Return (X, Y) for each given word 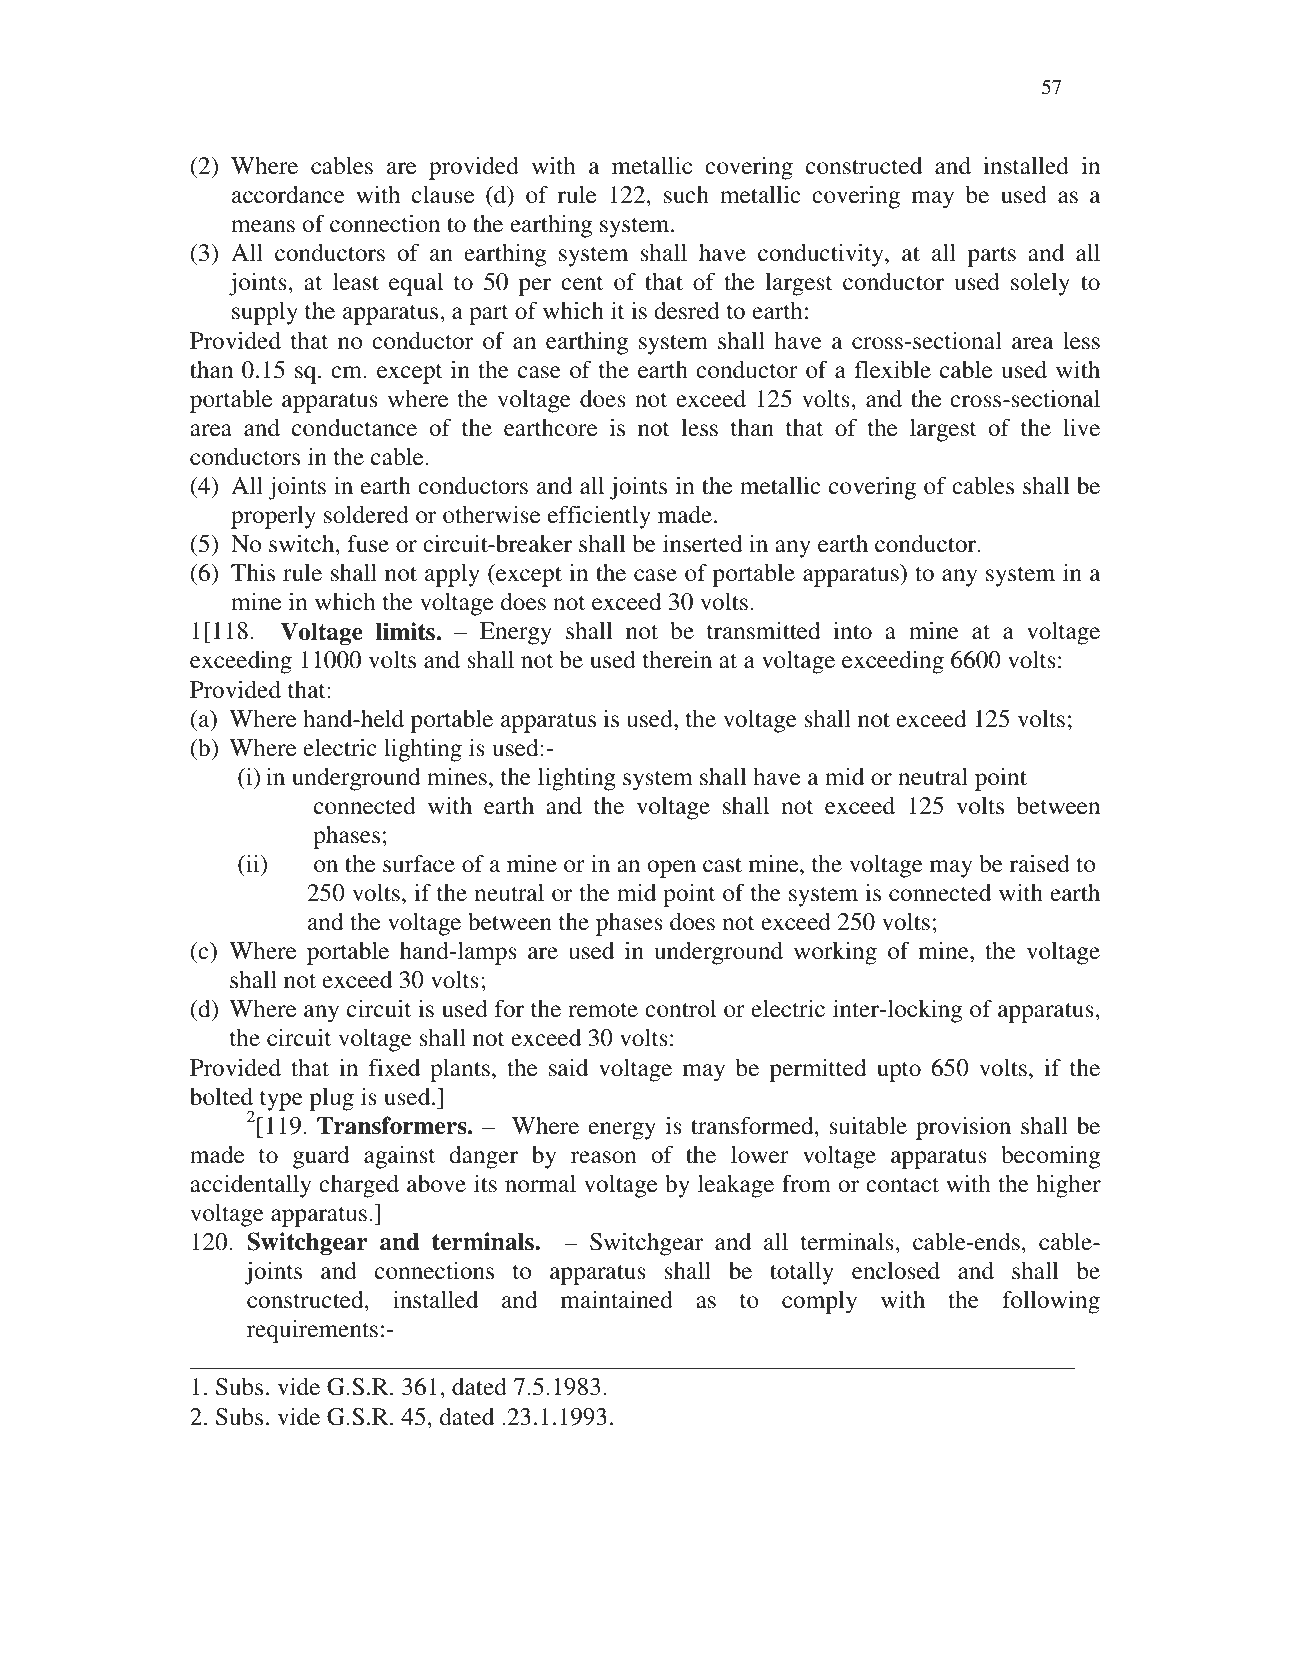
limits (405, 631)
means (263, 226)
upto (899, 1072)
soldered (366, 515)
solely (1040, 284)
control (680, 1009)
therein (677, 660)
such (686, 195)
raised (1040, 864)
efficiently (599, 517)
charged (359, 1186)
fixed (394, 1067)
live (1081, 428)
